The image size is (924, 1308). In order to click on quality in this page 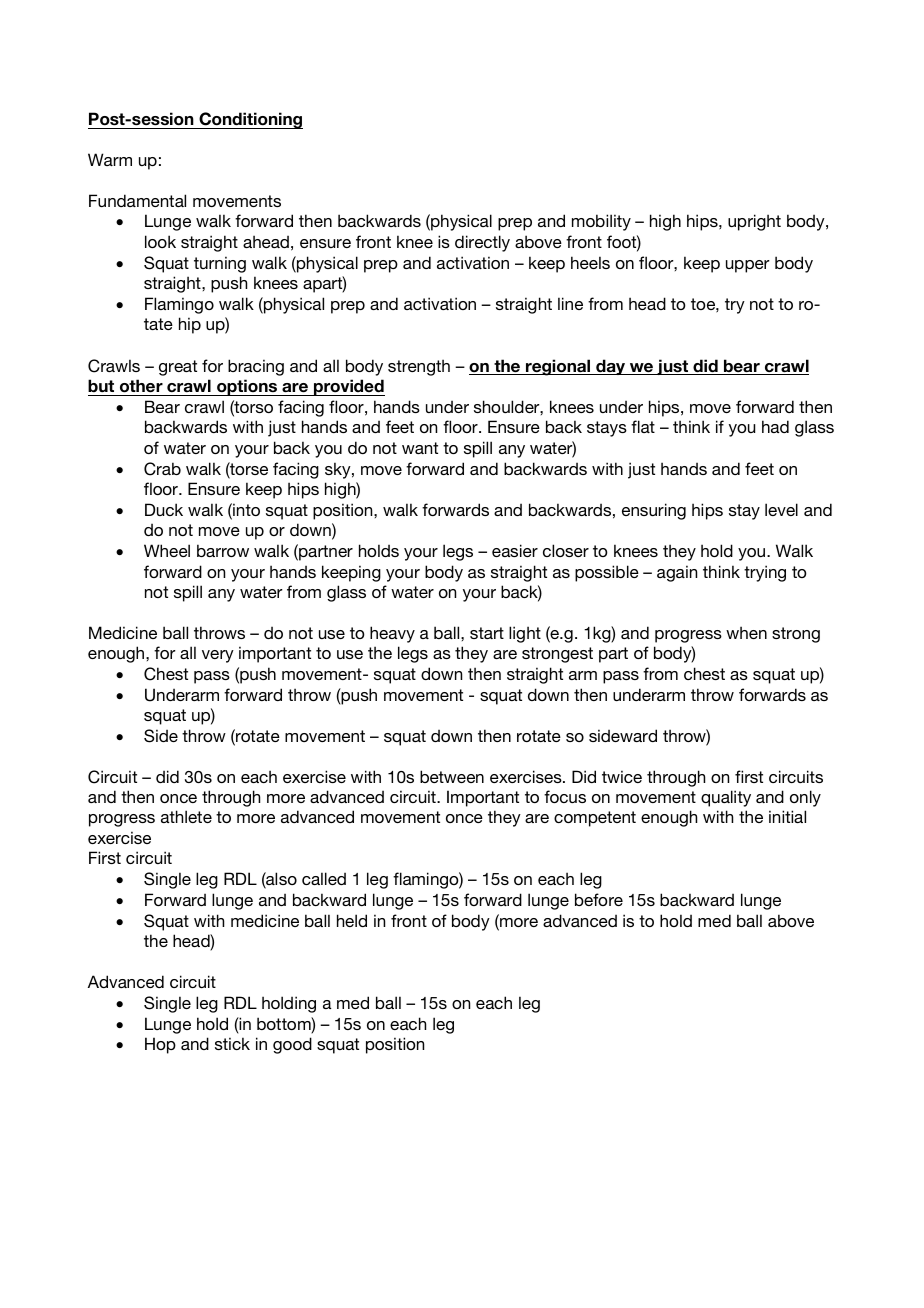, I will do `click(726, 798)`.
